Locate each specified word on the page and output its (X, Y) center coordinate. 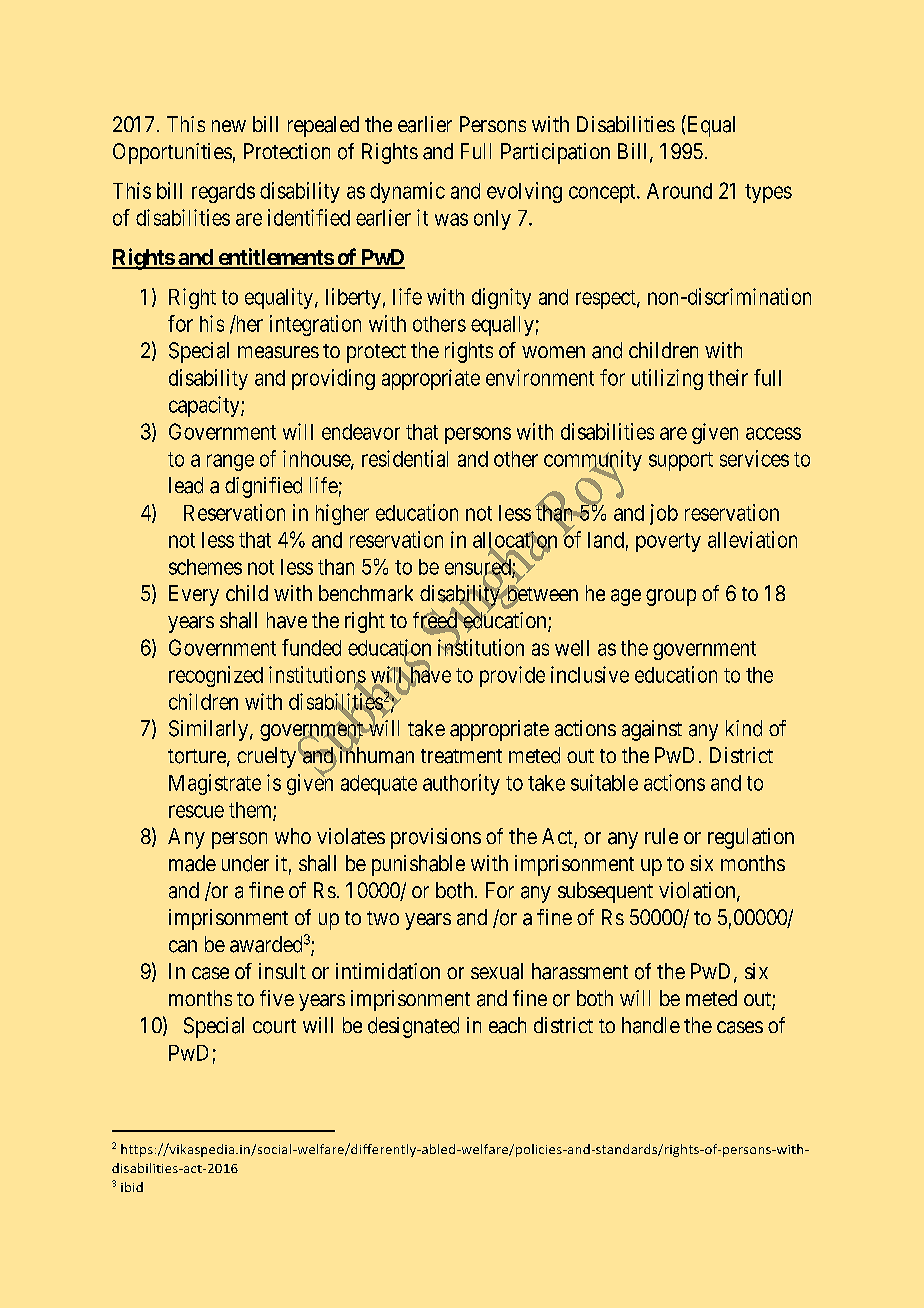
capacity (205, 406)
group (671, 597)
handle (651, 1025)
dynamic (407, 192)
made (192, 863)
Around (679, 191)
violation (698, 891)
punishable (418, 865)
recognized (216, 676)
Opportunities (172, 153)
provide (512, 676)
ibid (132, 1187)
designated (413, 1027)
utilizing (667, 379)
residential (405, 458)
